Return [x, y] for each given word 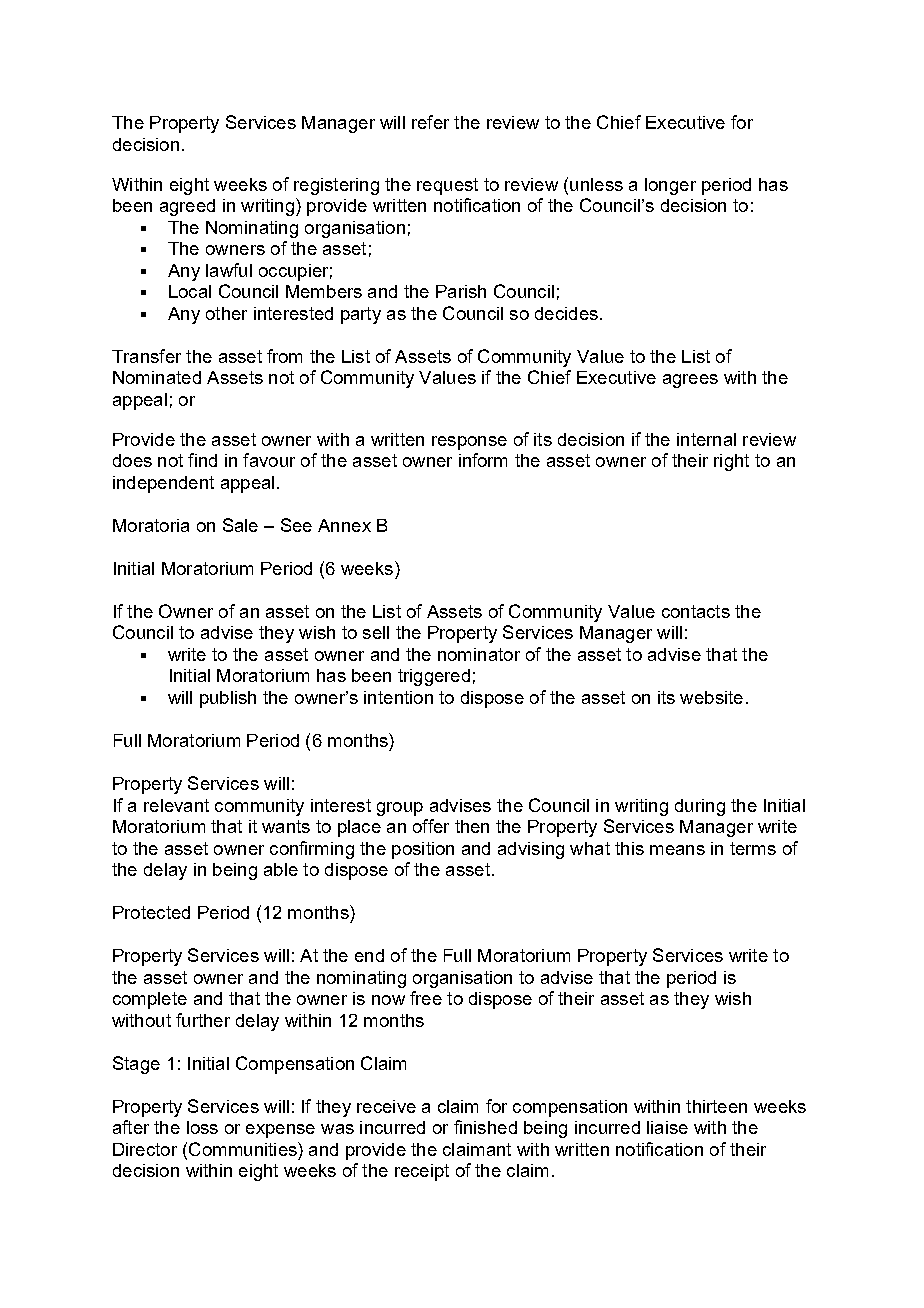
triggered [434, 677]
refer [430, 122]
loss [202, 1127]
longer [670, 186]
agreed [187, 207]
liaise [667, 1127]
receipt [422, 1172]
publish [228, 699]
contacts [696, 611]
